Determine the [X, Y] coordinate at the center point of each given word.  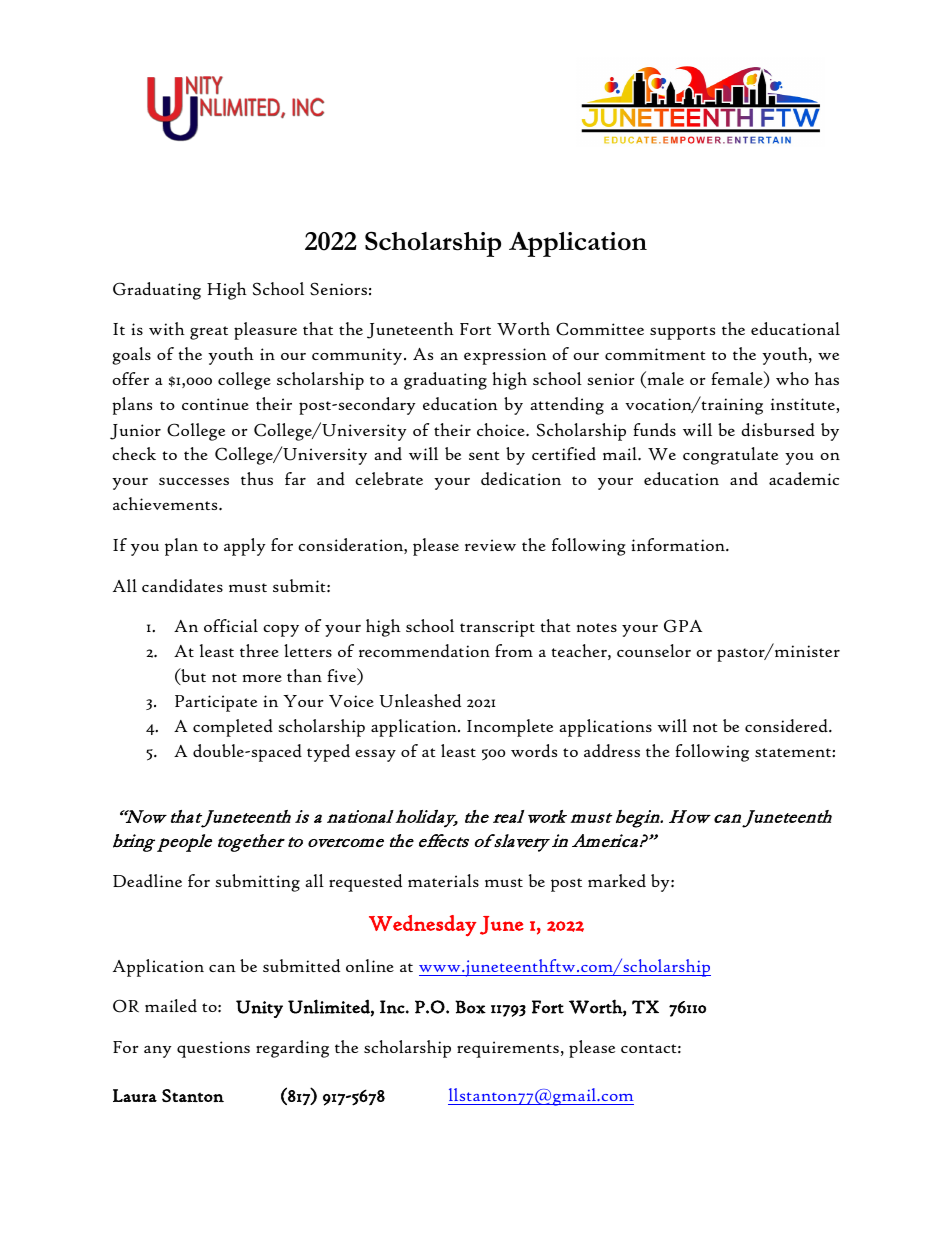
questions [213, 1049]
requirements [508, 1049]
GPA [683, 626]
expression [505, 356]
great [209, 333]
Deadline [147, 880]
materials [443, 880]
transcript [497, 628]
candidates [182, 585]
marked [617, 880]
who [792, 378]
